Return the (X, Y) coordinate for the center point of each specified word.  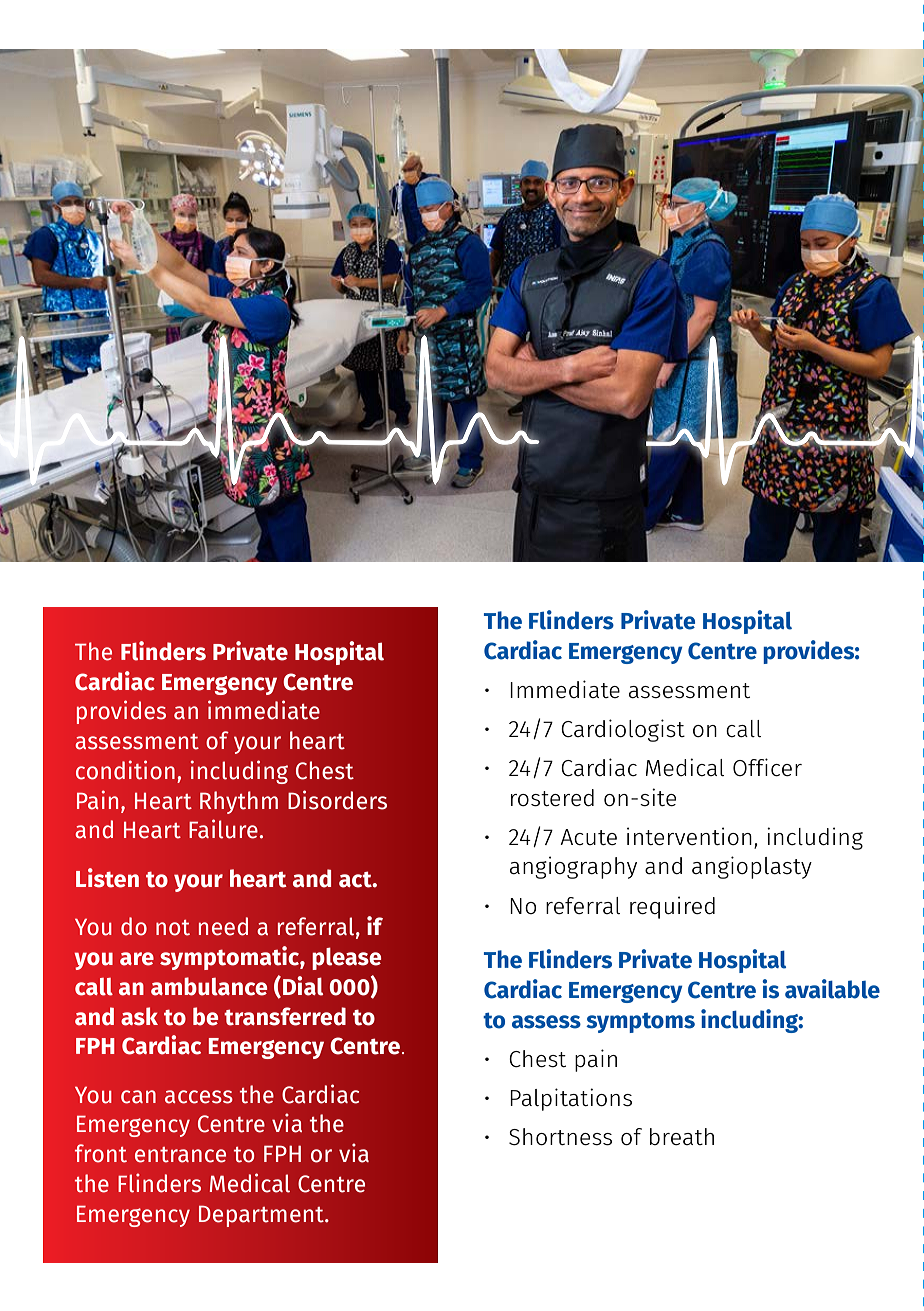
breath (682, 1136)
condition (125, 770)
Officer (767, 767)
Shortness (560, 1137)
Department (262, 1216)
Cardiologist (623, 730)
